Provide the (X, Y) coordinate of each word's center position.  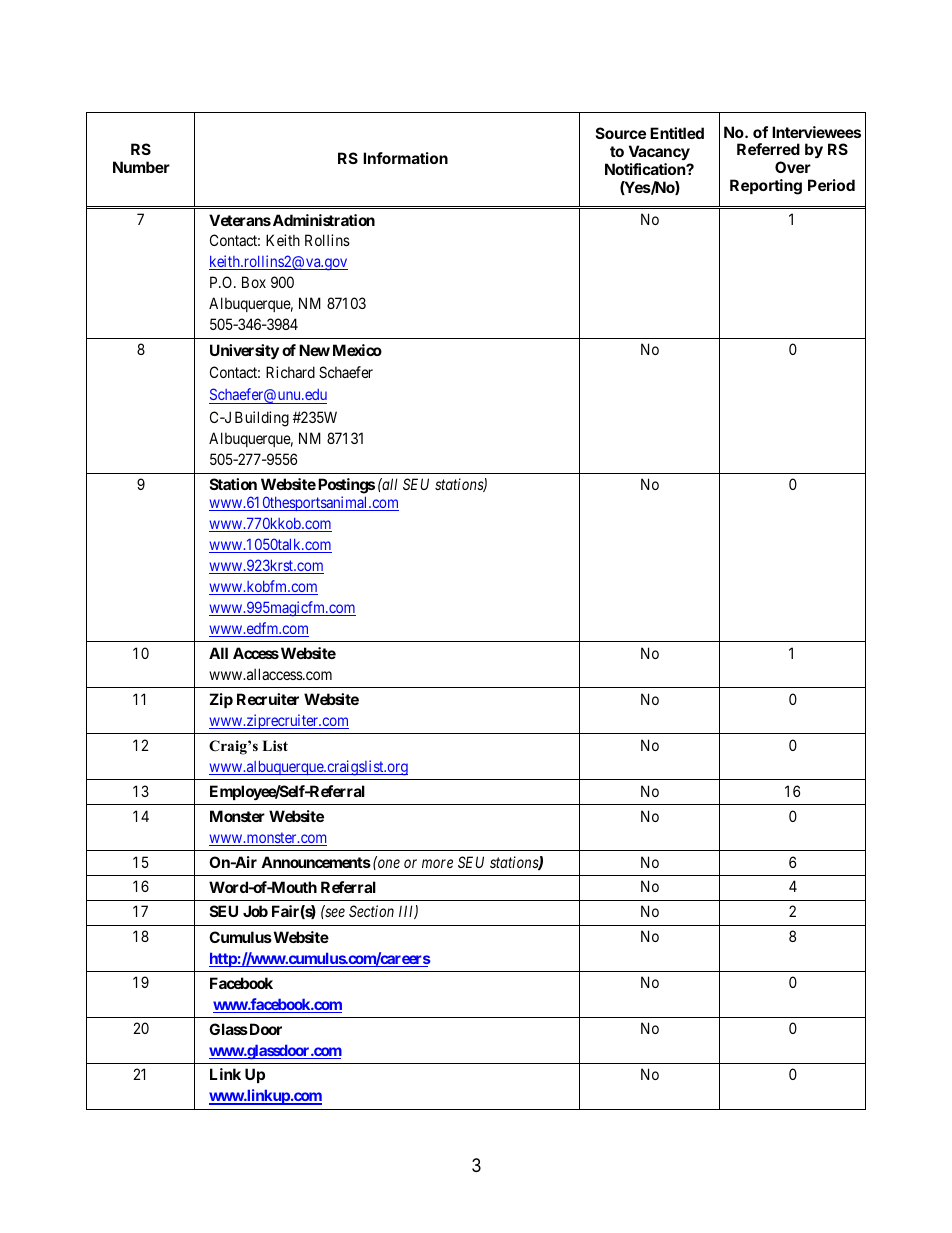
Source (621, 133)
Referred (768, 149)
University (244, 351)
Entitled (677, 133)
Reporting (766, 187)
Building (262, 419)
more (437, 863)
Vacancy (659, 152)
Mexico (357, 350)
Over (793, 167)
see (334, 913)
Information (405, 158)
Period (831, 185)
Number (141, 167)
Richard (290, 372)
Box (254, 282)
